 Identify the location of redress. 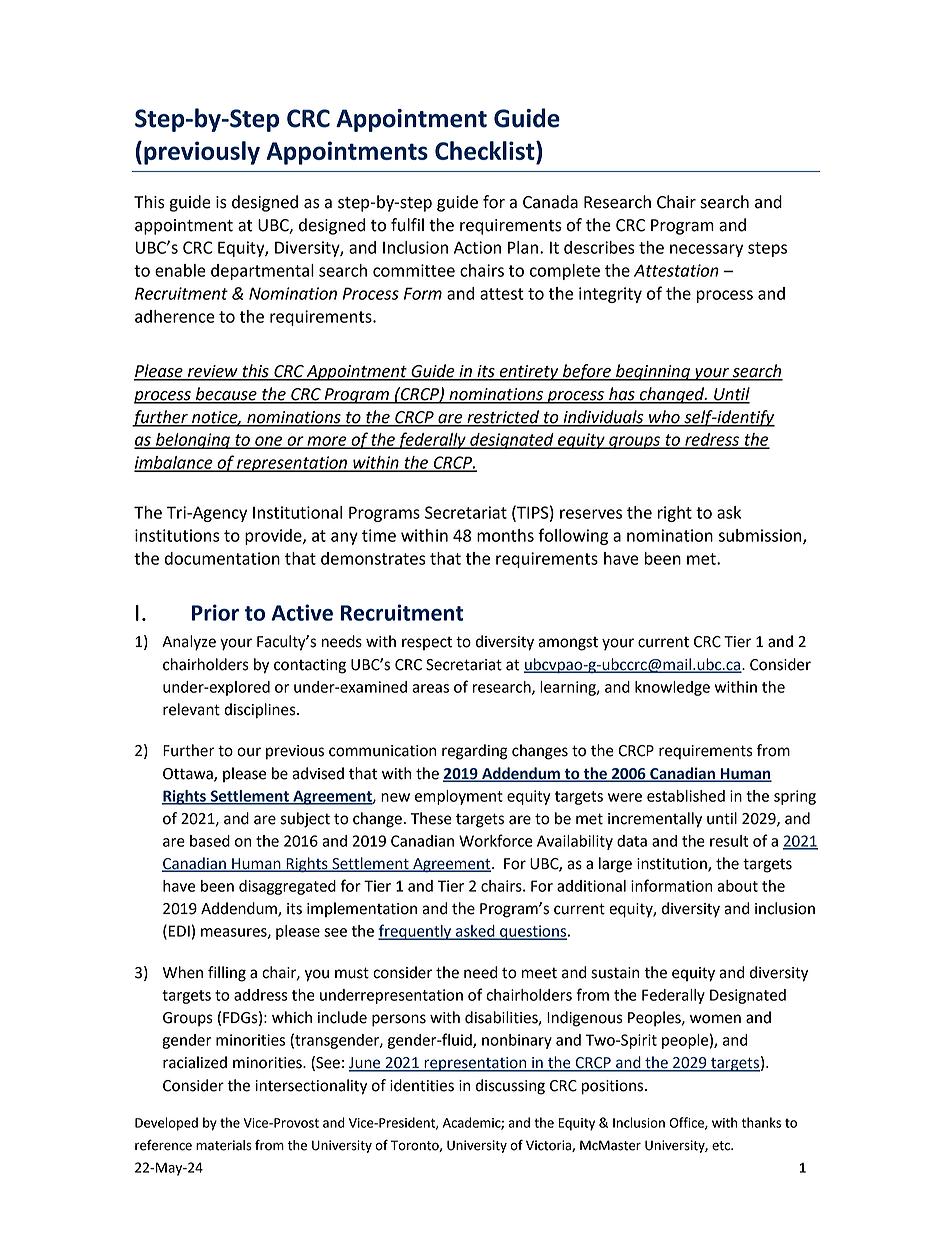
(712, 440).
